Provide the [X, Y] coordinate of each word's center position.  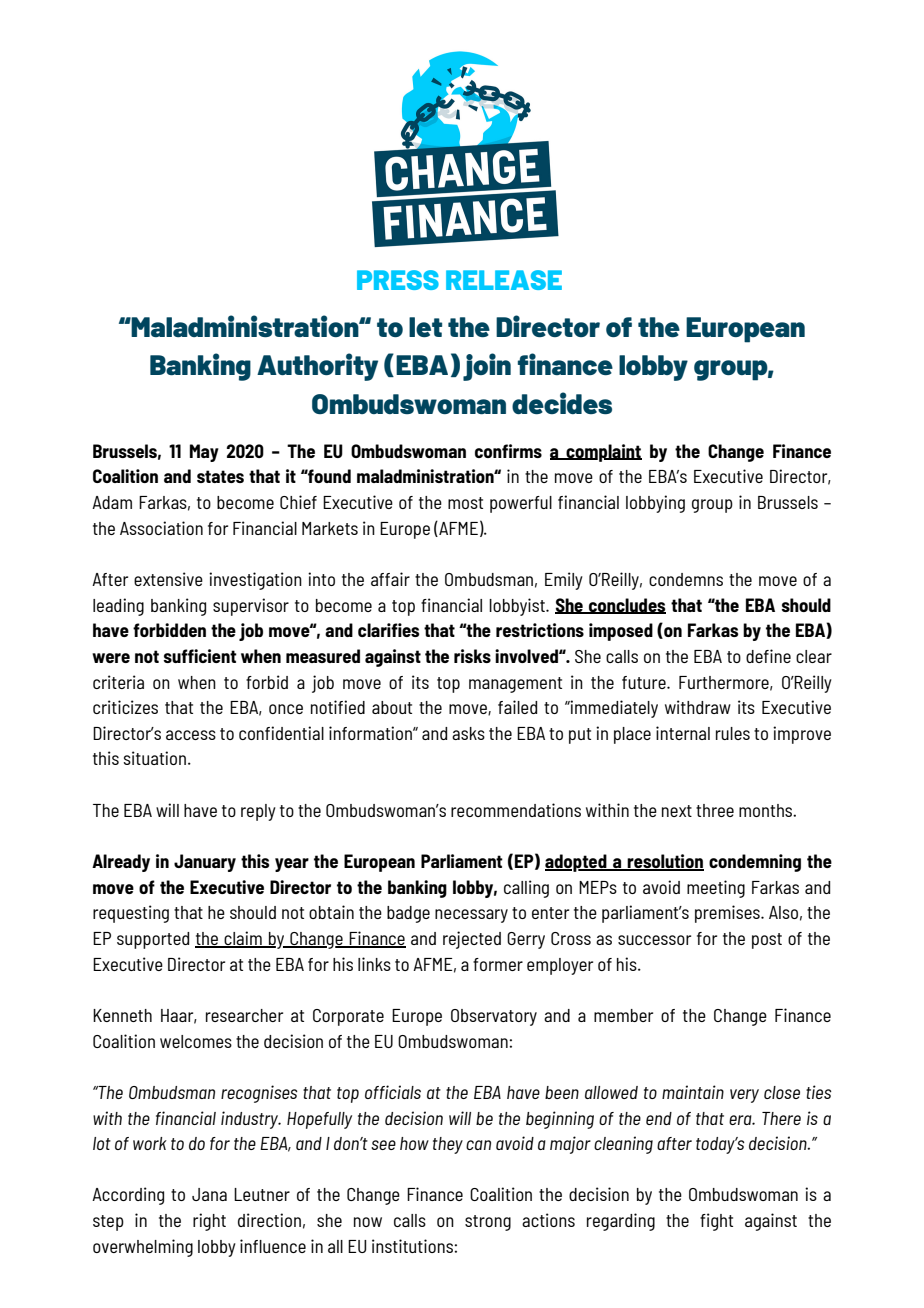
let [425, 327]
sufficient [200, 656]
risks [472, 656]
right [209, 1222]
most [465, 503]
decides [562, 403]
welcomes [196, 1041]
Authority [317, 367]
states [220, 476]
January [205, 863]
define [768, 656]
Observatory [494, 1017]
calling [526, 889]
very [744, 1096]
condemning [755, 863]
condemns [686, 579]
